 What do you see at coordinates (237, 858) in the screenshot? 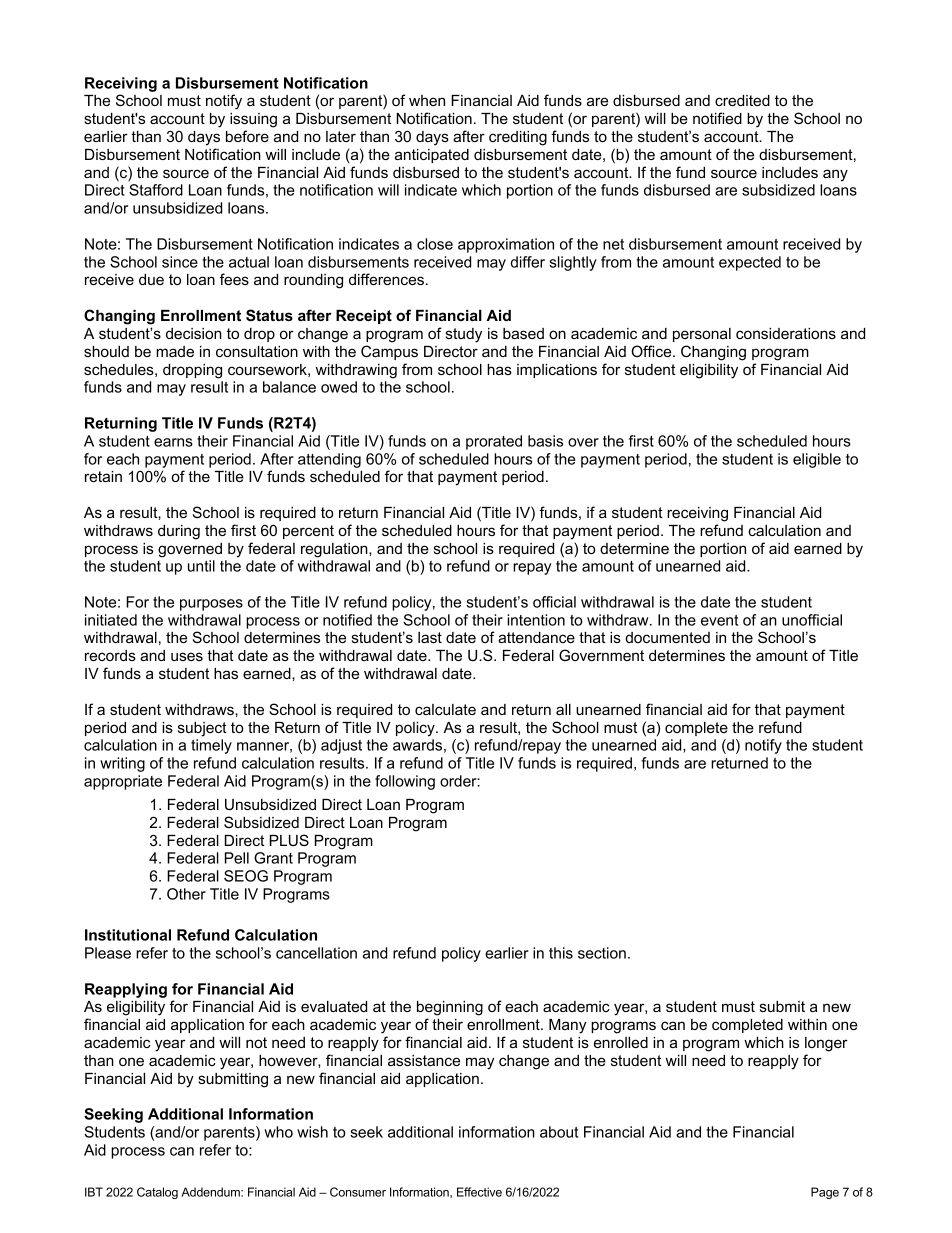
I see `Pell` at bounding box center [237, 858].
